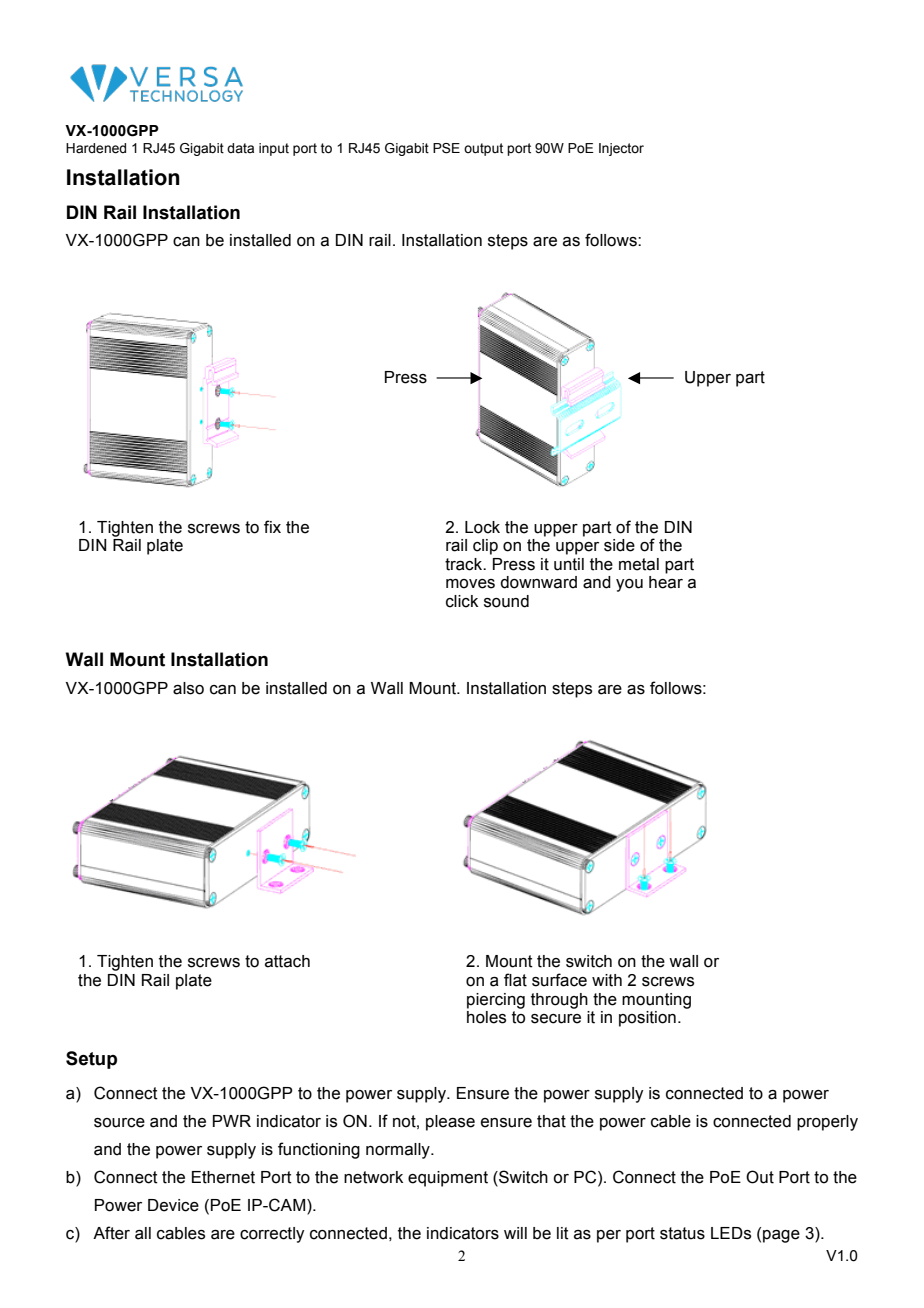 The image size is (924, 1308). What do you see at coordinates (448, 1179) in the screenshot?
I see `equipment` at bounding box center [448, 1179].
